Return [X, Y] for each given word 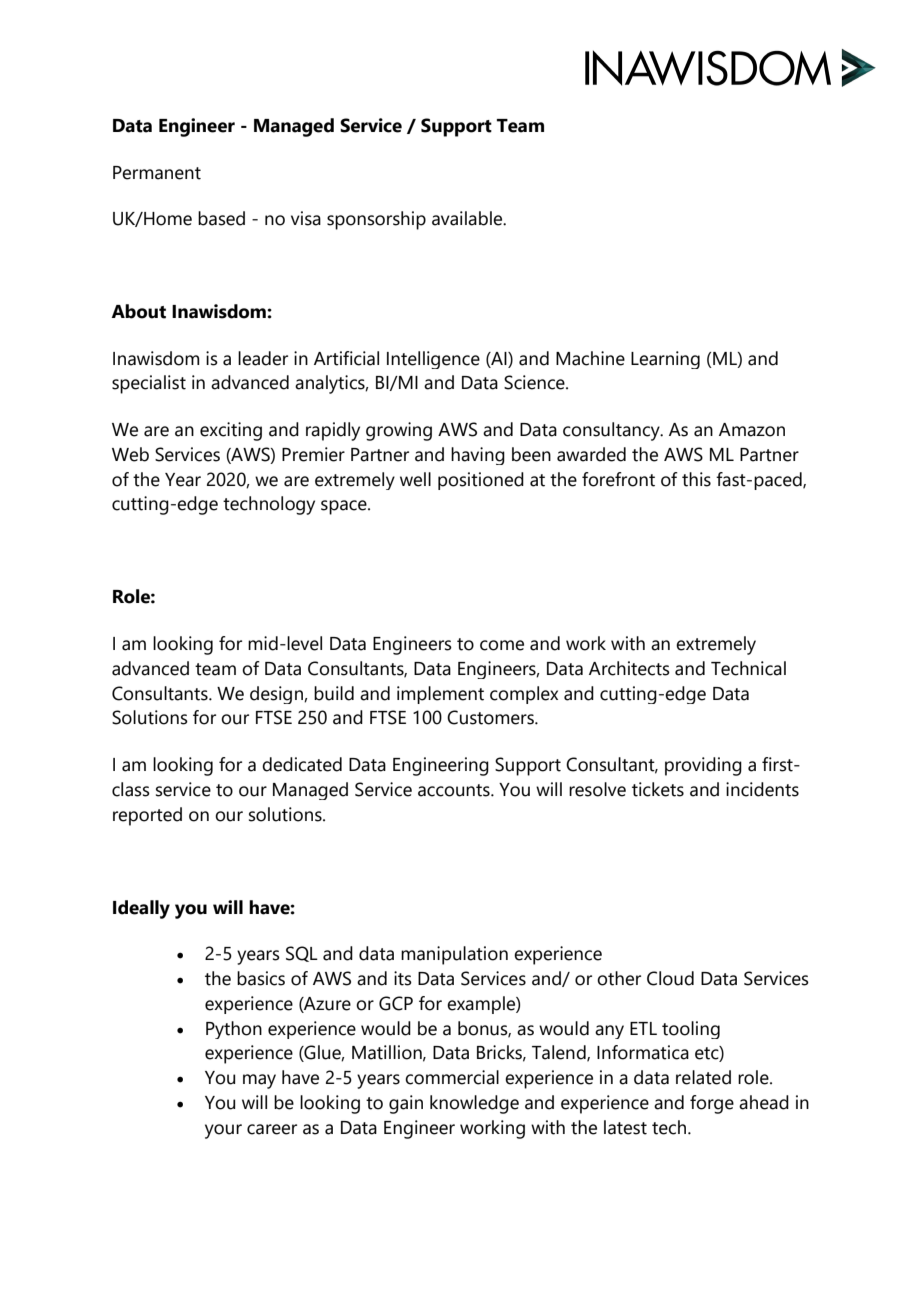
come [502, 645]
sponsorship [376, 220]
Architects [629, 668]
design [277, 695]
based [221, 218]
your [223, 1131]
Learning [665, 360]
